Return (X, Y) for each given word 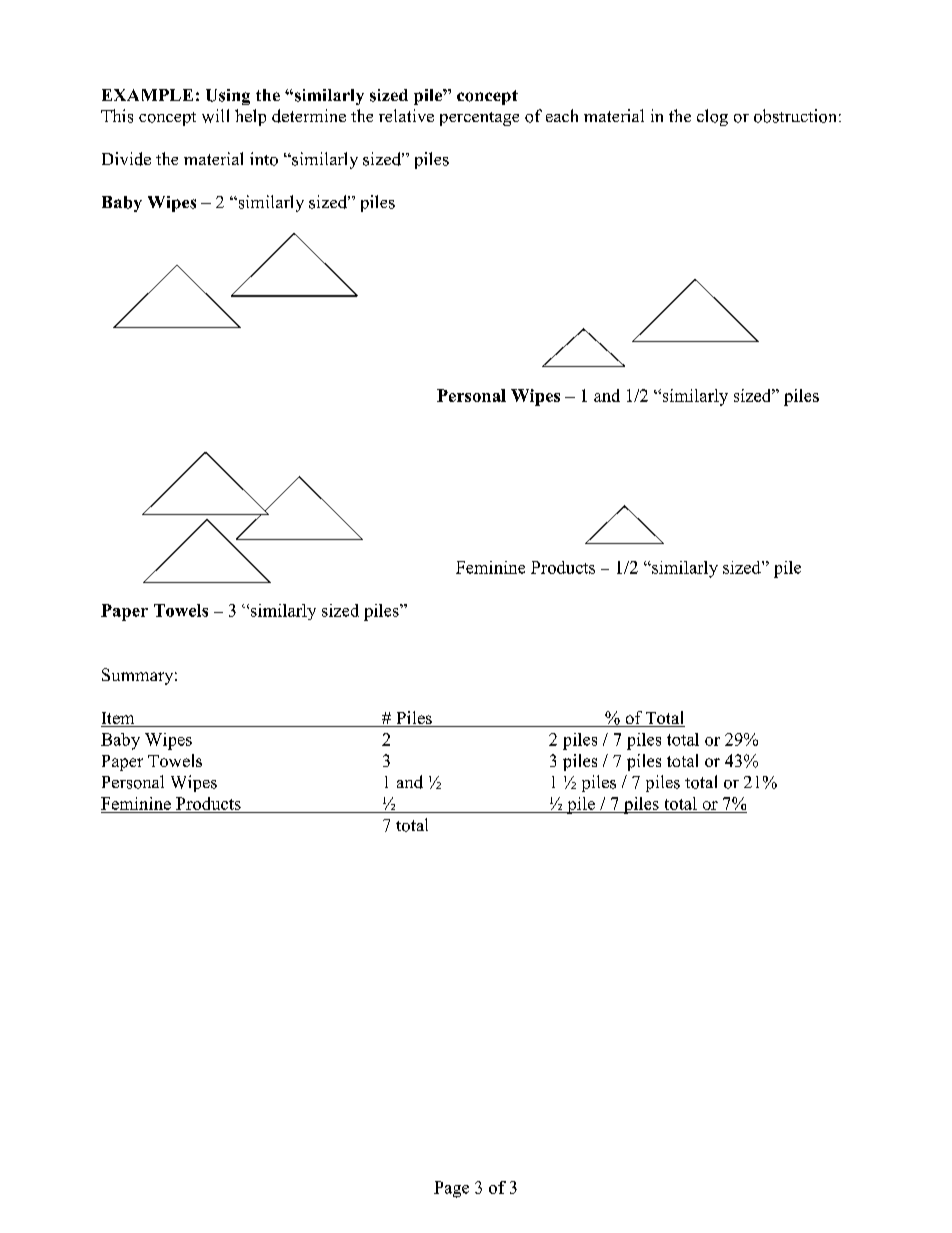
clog (712, 117)
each (562, 115)
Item (119, 719)
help (250, 117)
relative (406, 115)
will (215, 116)
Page (451, 1189)
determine (309, 116)
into (264, 159)
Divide (126, 159)
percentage (479, 119)
